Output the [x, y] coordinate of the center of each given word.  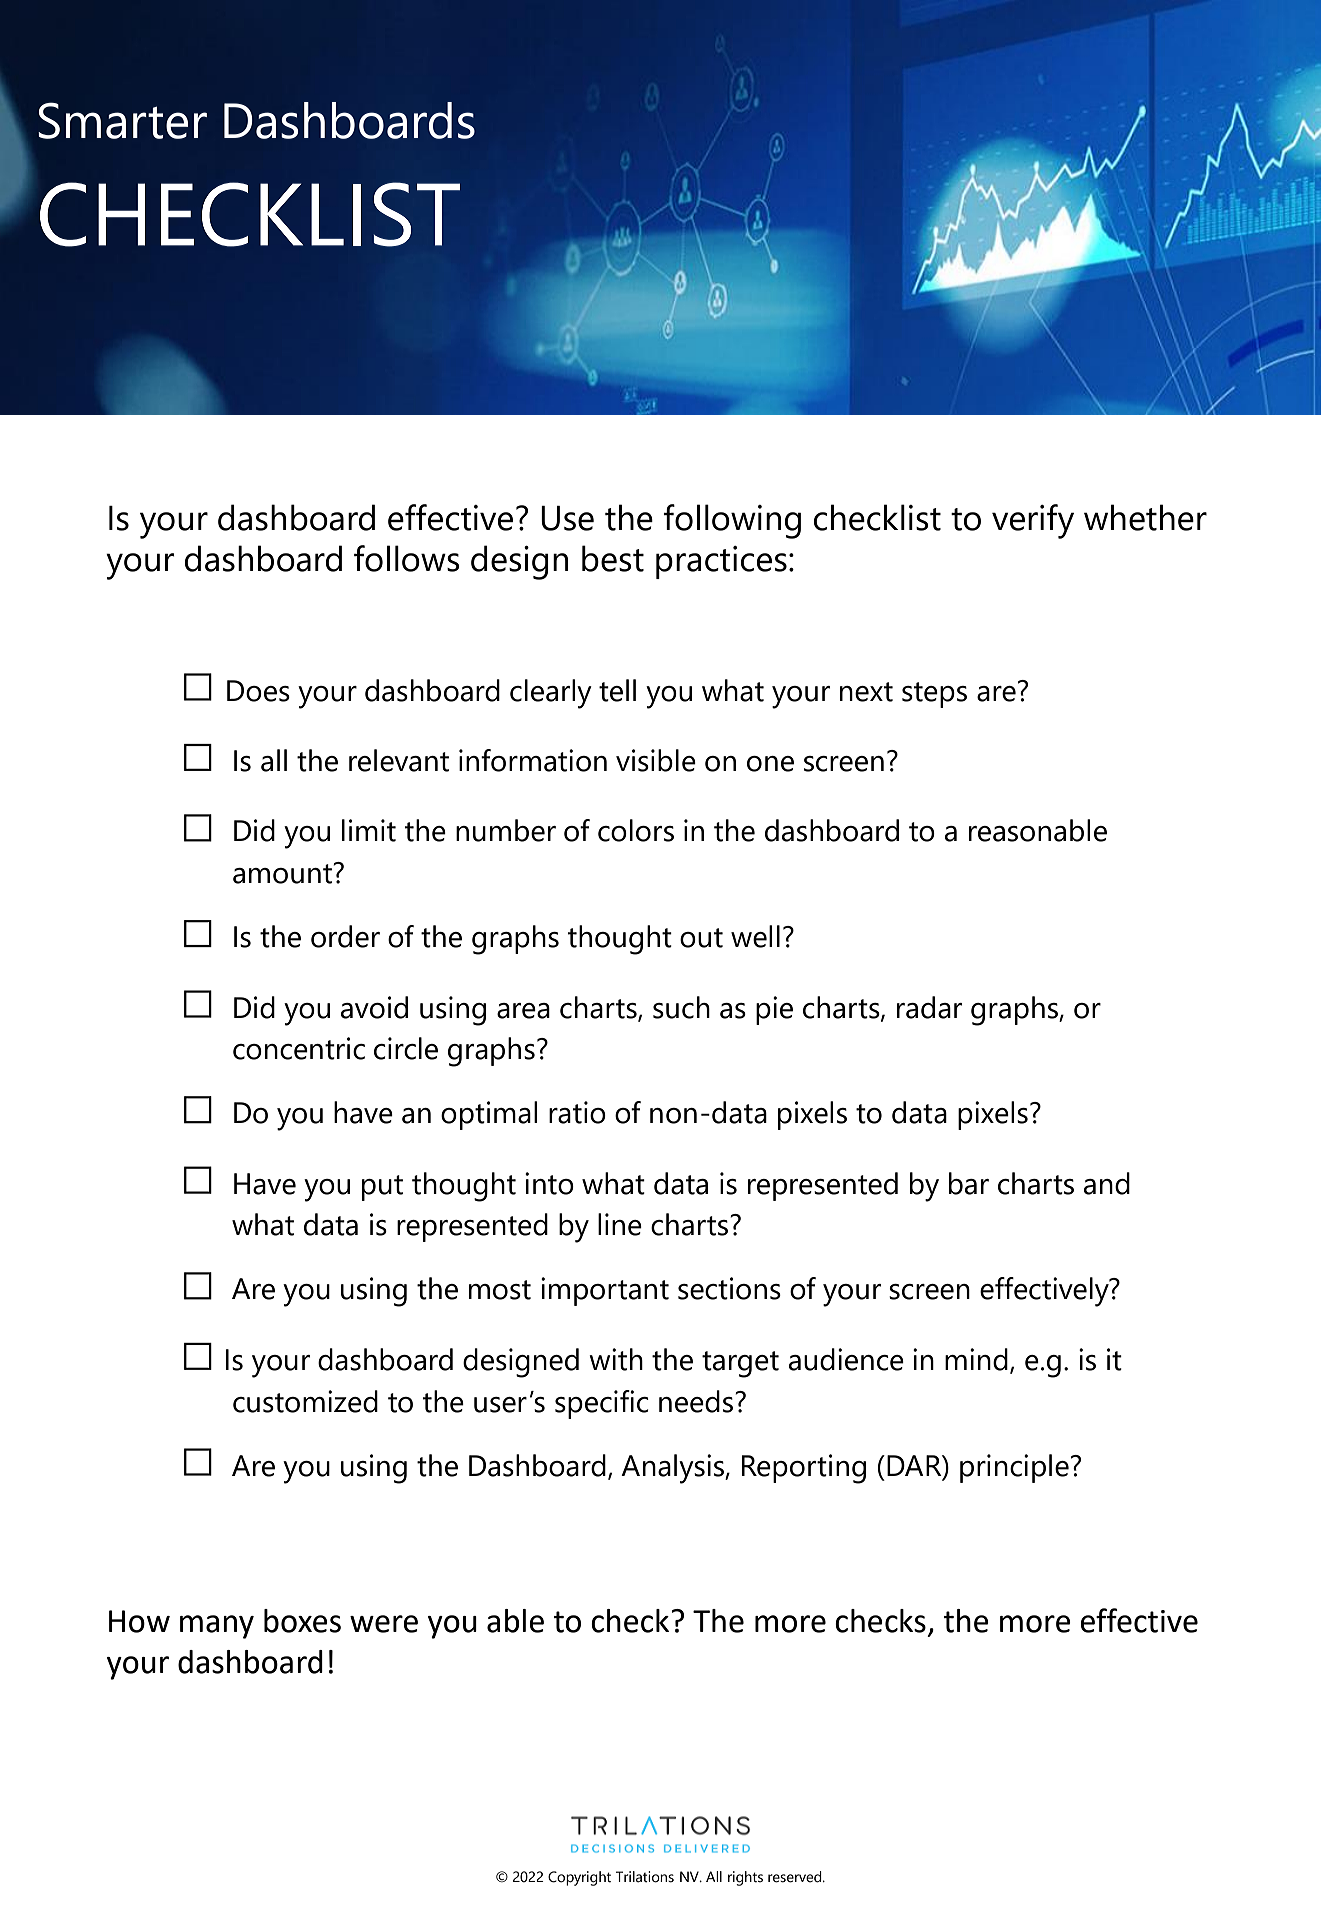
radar [929, 1007]
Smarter [122, 120]
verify [1033, 521]
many [217, 1627]
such [681, 1007]
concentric [299, 1048]
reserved [796, 1877]
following [732, 521]
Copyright [579, 1878]
